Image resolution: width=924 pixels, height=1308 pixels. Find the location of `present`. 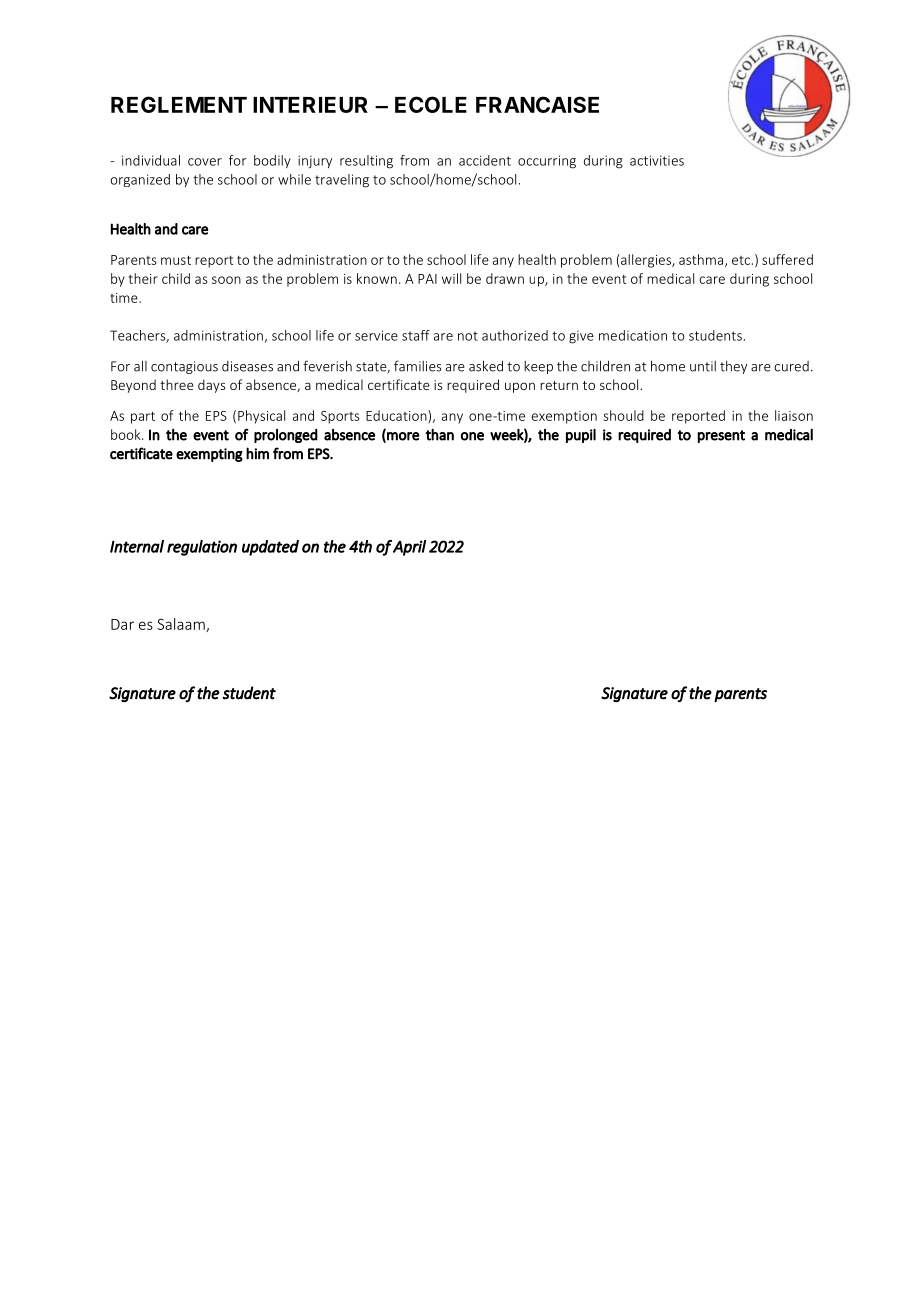

present is located at coordinates (721, 436).
